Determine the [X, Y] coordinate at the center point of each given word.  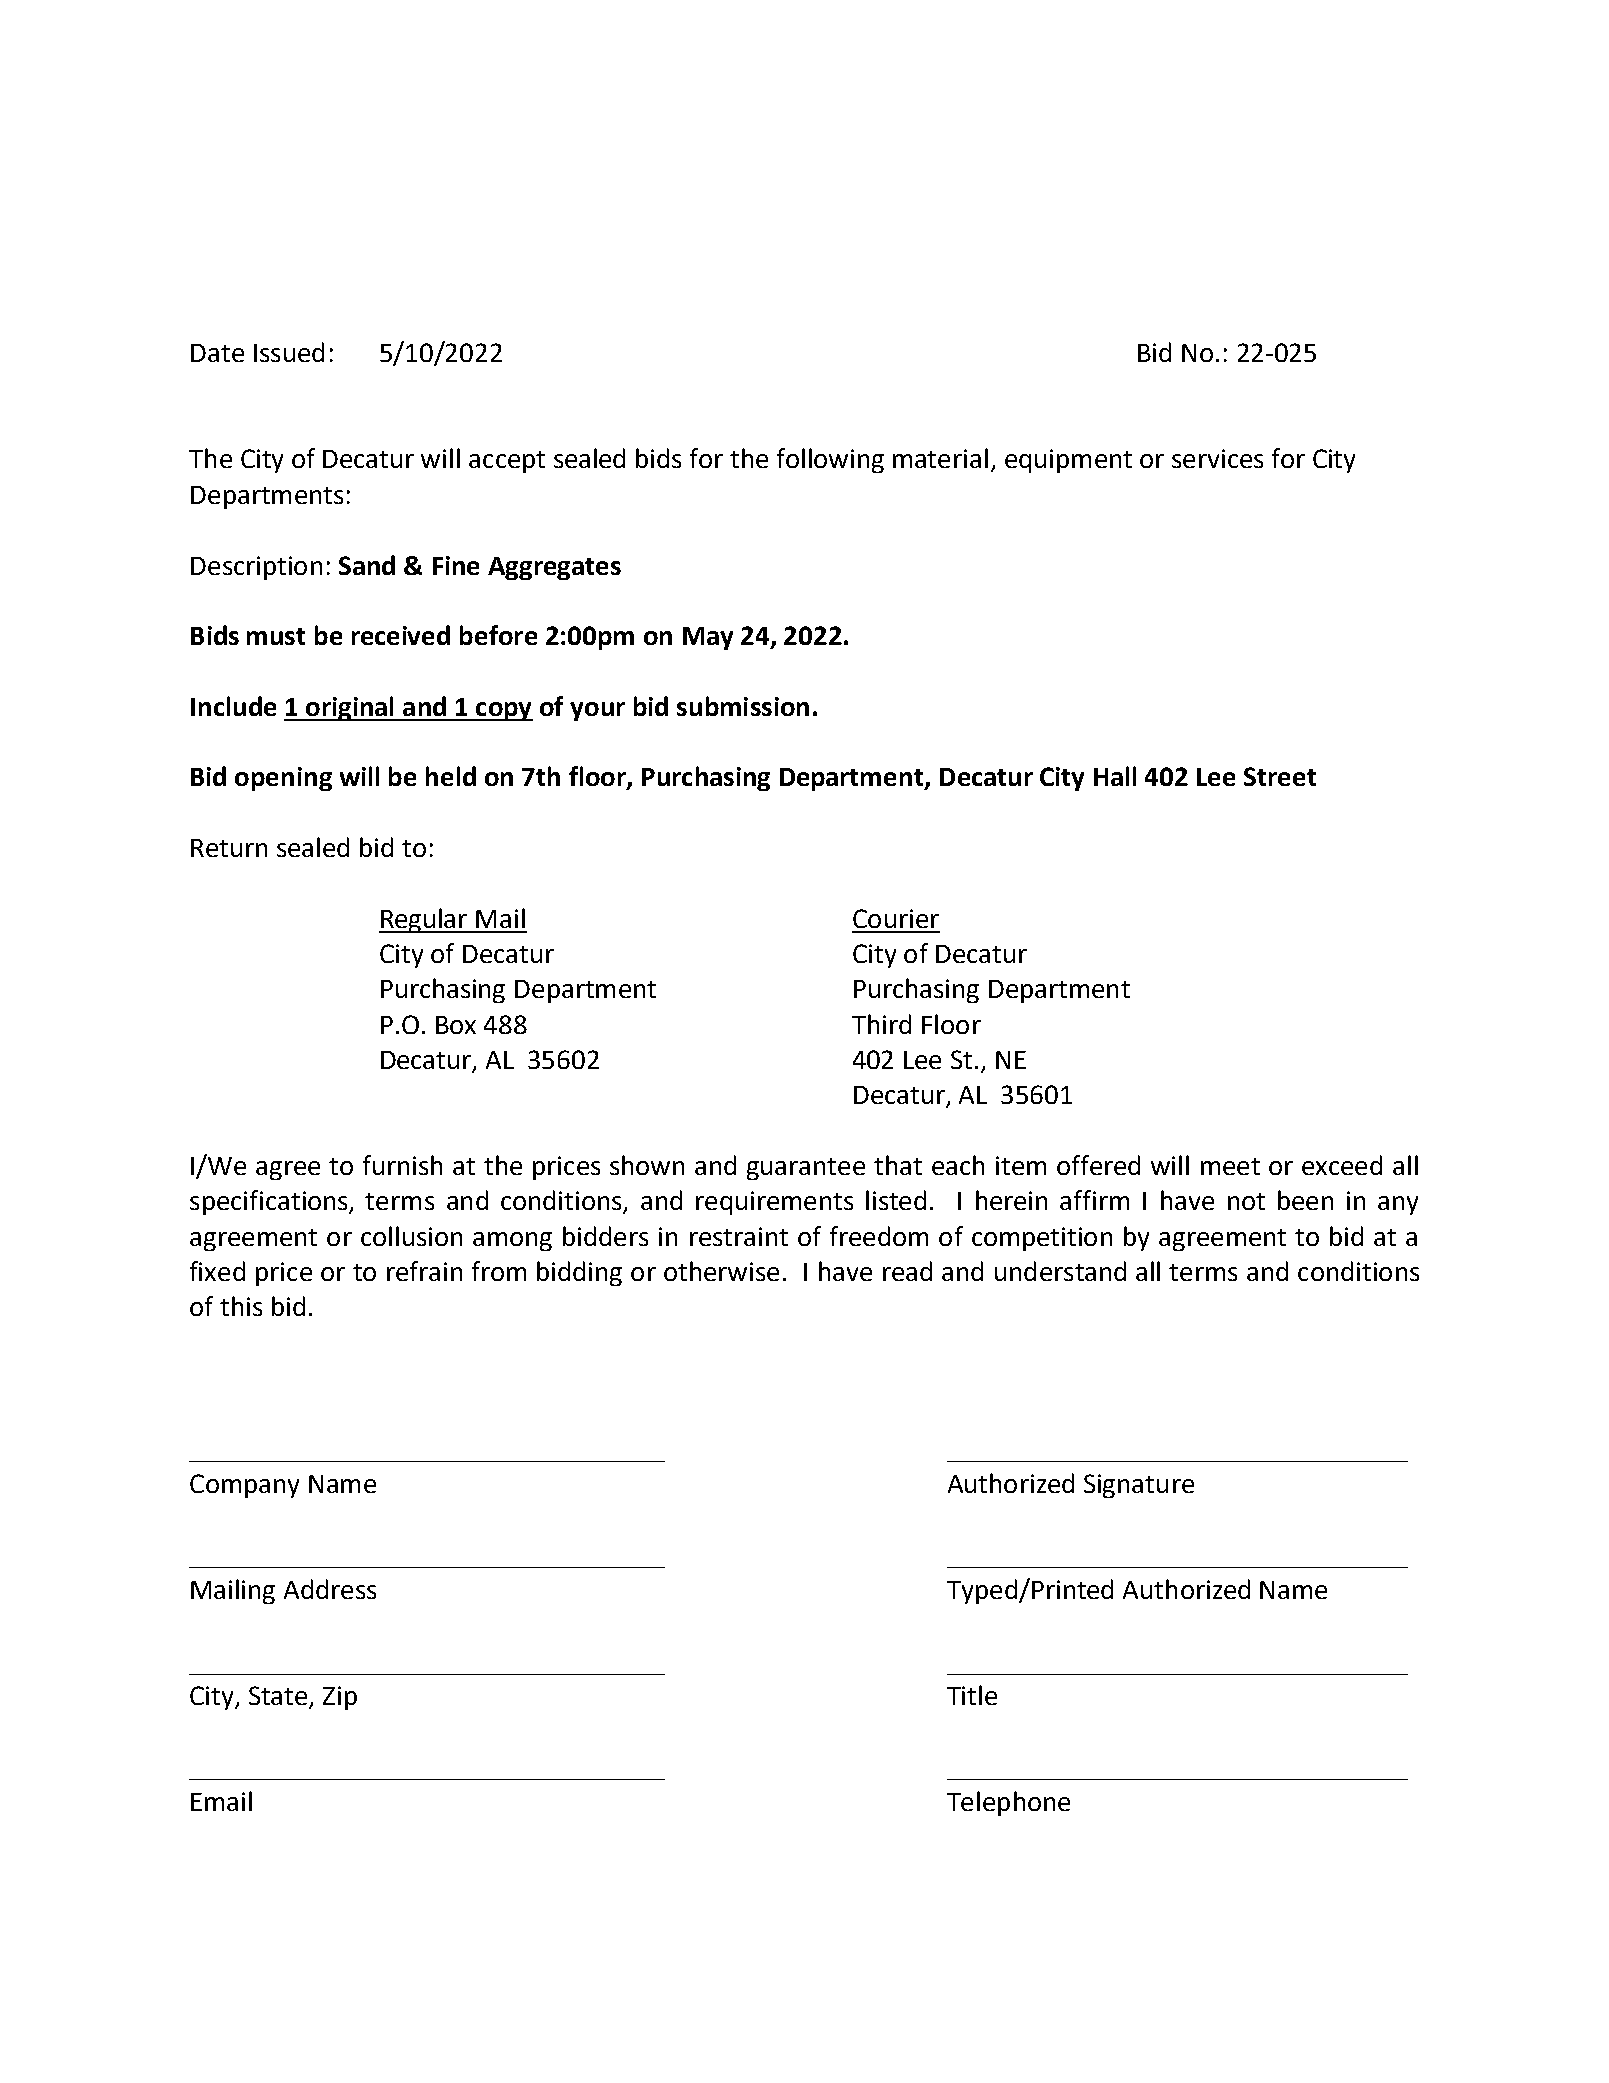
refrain [424, 1271]
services [1217, 458]
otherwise [721, 1271]
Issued [289, 352]
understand [1060, 1271]
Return [229, 848]
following [830, 460]
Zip [340, 1698]
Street [1280, 776]
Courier [896, 918]
